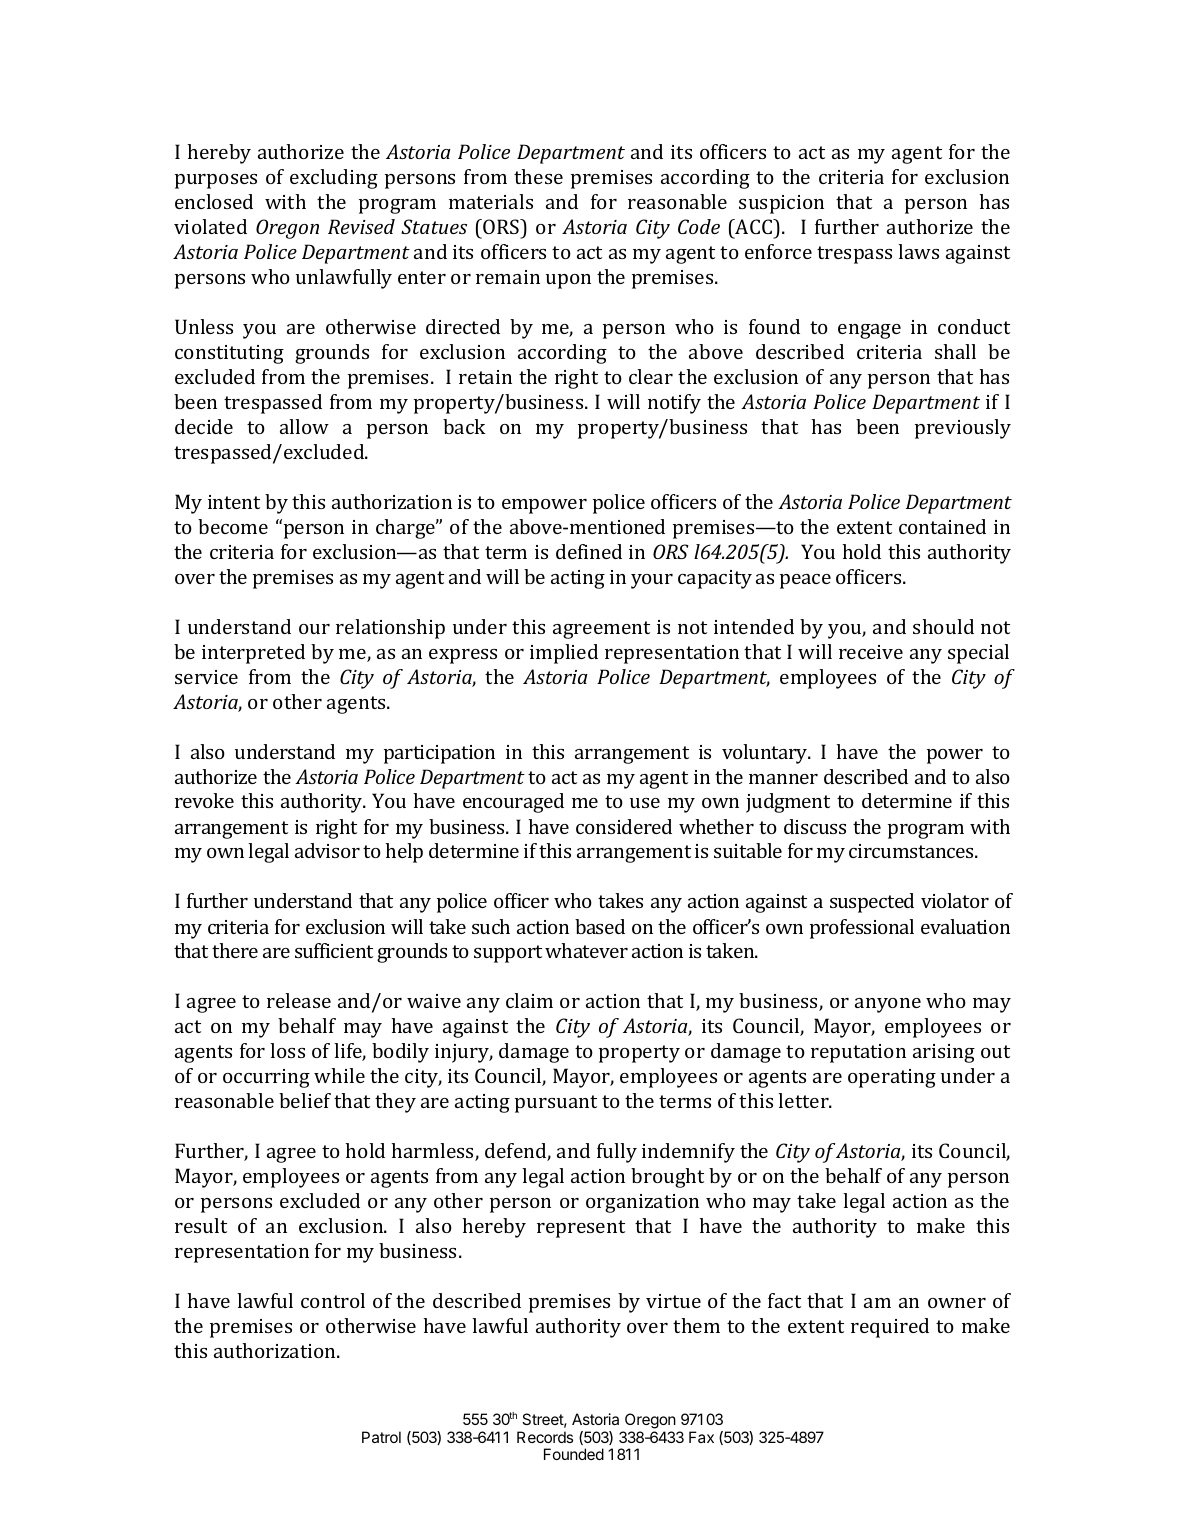 The width and height of the screenshot is (1185, 1534). I want to click on considered, so click(624, 826).
